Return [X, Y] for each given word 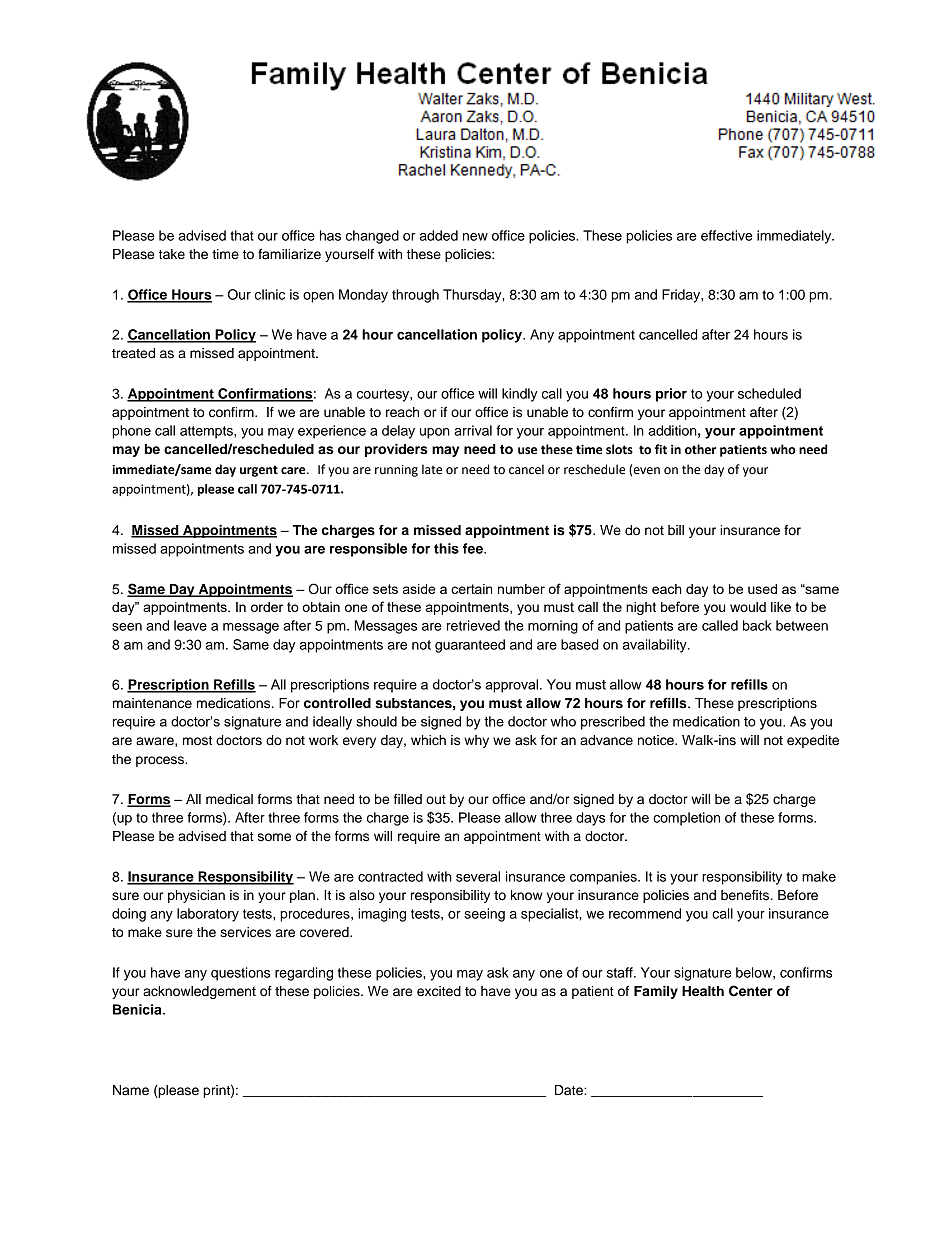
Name [131, 1090]
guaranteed [470, 646]
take [172, 254]
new [475, 237]
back [757, 625]
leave [190, 625]
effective [727, 235]
